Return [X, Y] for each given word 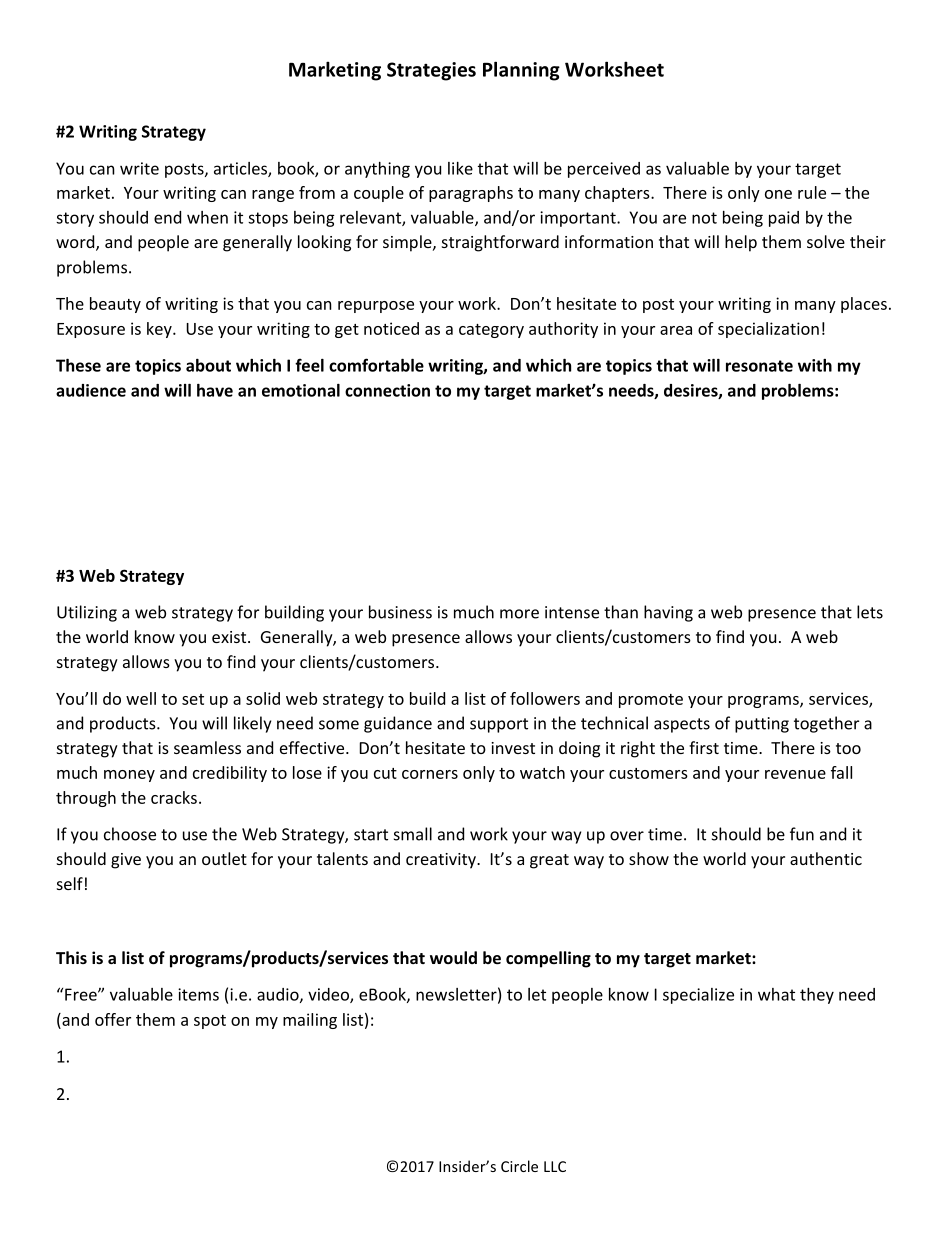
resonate [759, 366]
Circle [519, 1166]
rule [812, 192]
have [215, 390]
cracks [174, 797]
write [139, 168]
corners [430, 774]
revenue [795, 774]
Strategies [431, 71]
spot [210, 1022]
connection [387, 390]
